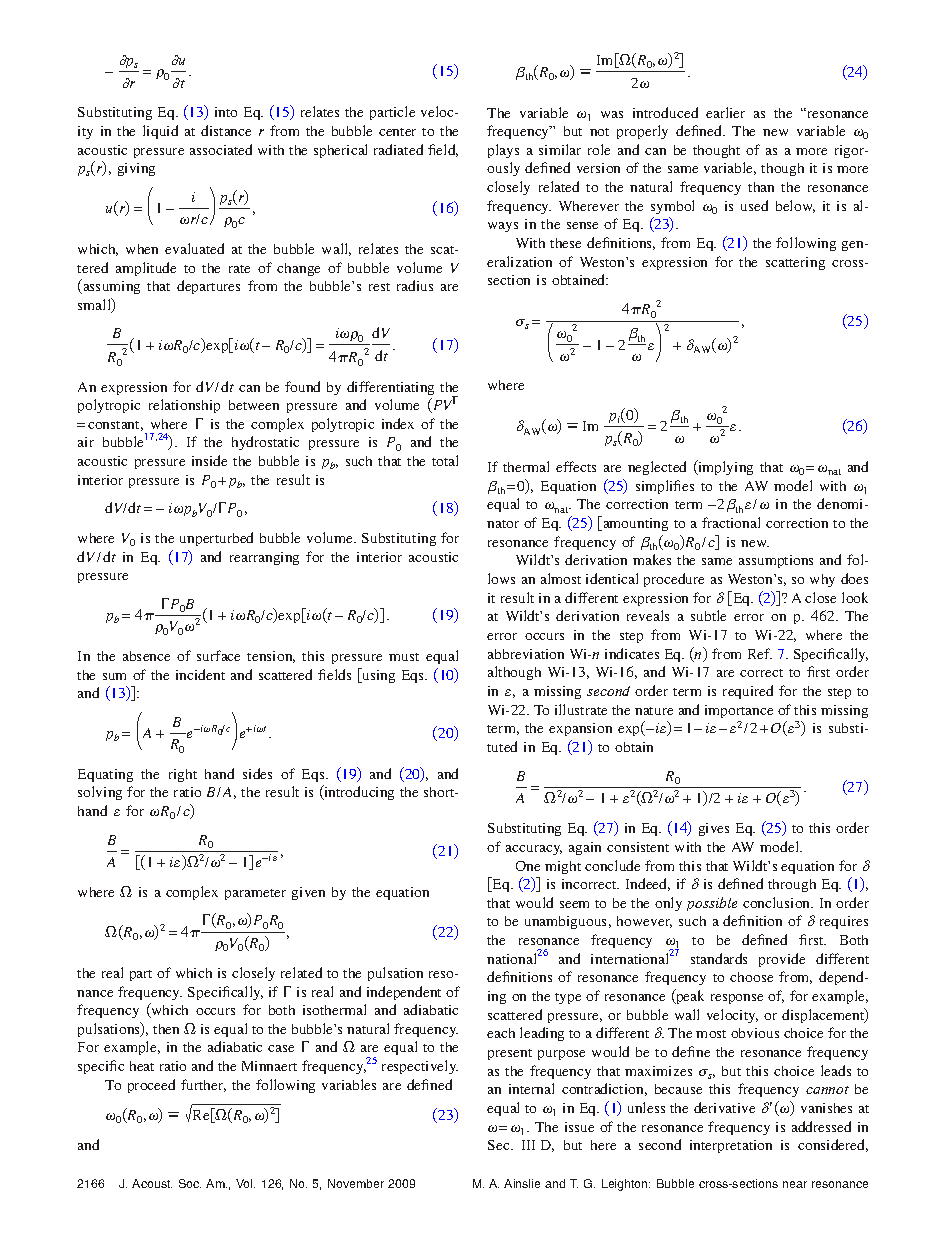 Image resolution: width=952 pixels, height=1233 pixels. I want to click on III, so click(528, 1145).
